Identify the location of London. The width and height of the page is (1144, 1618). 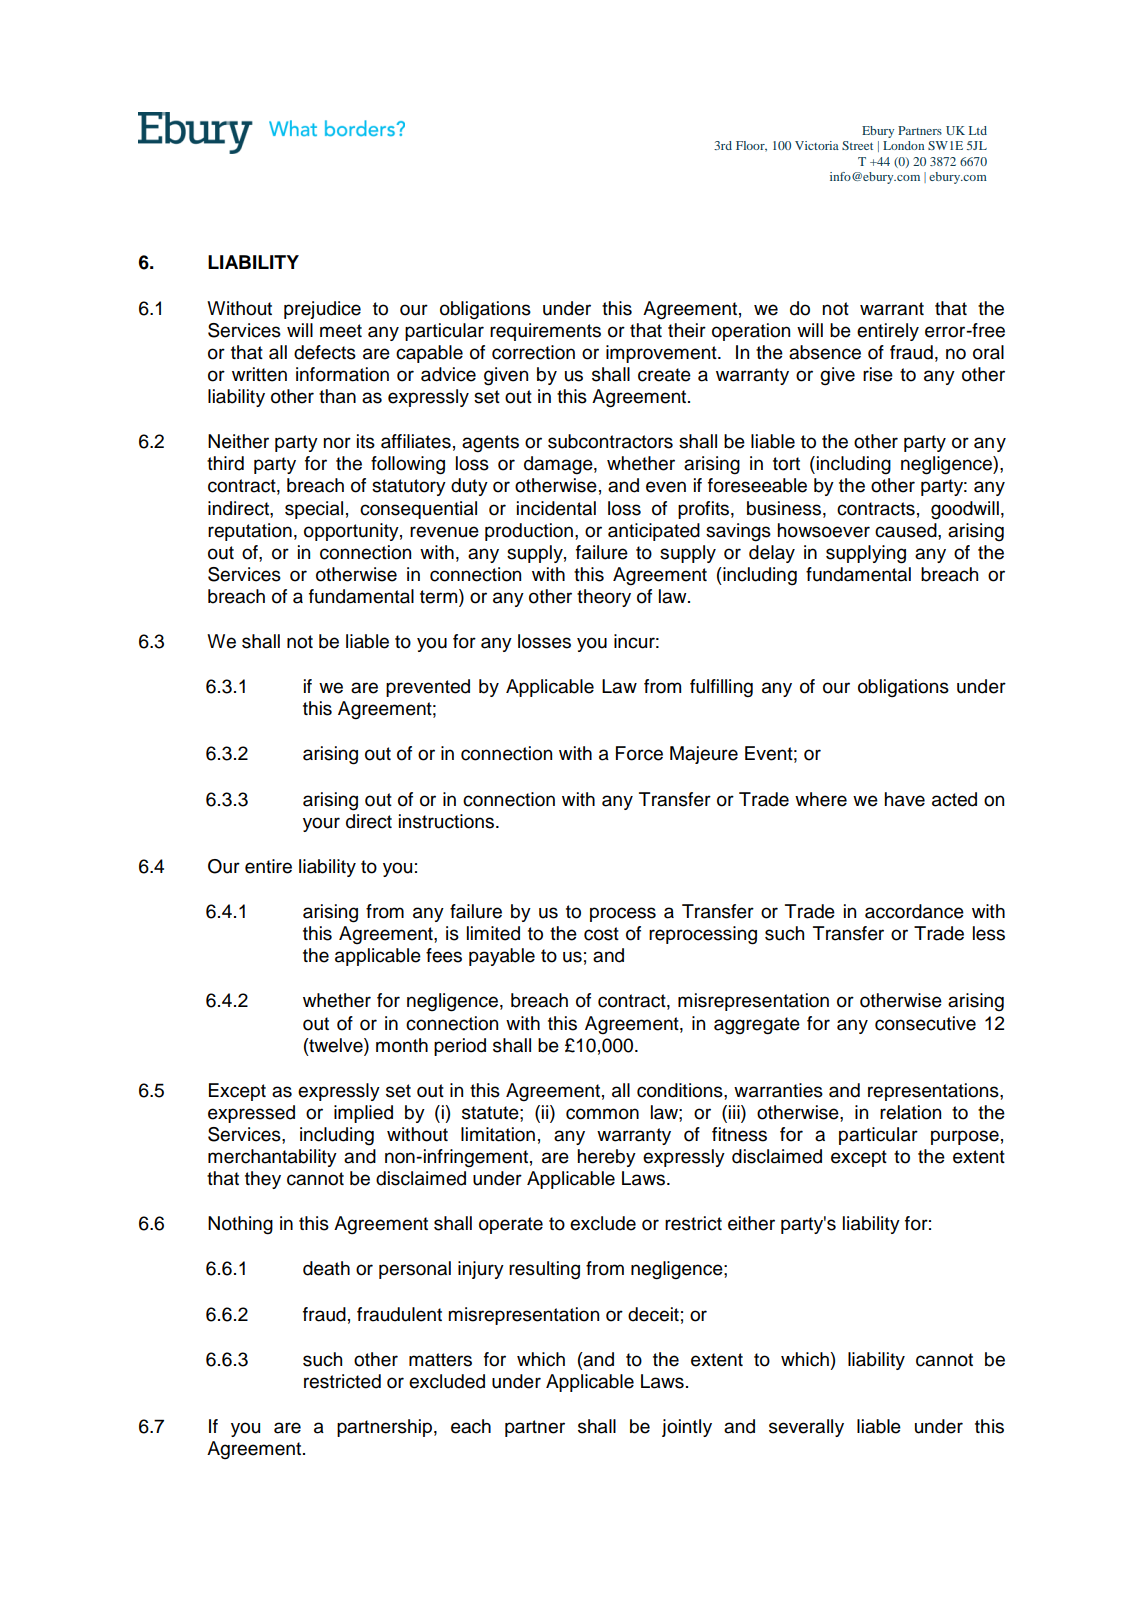
(903, 145).
